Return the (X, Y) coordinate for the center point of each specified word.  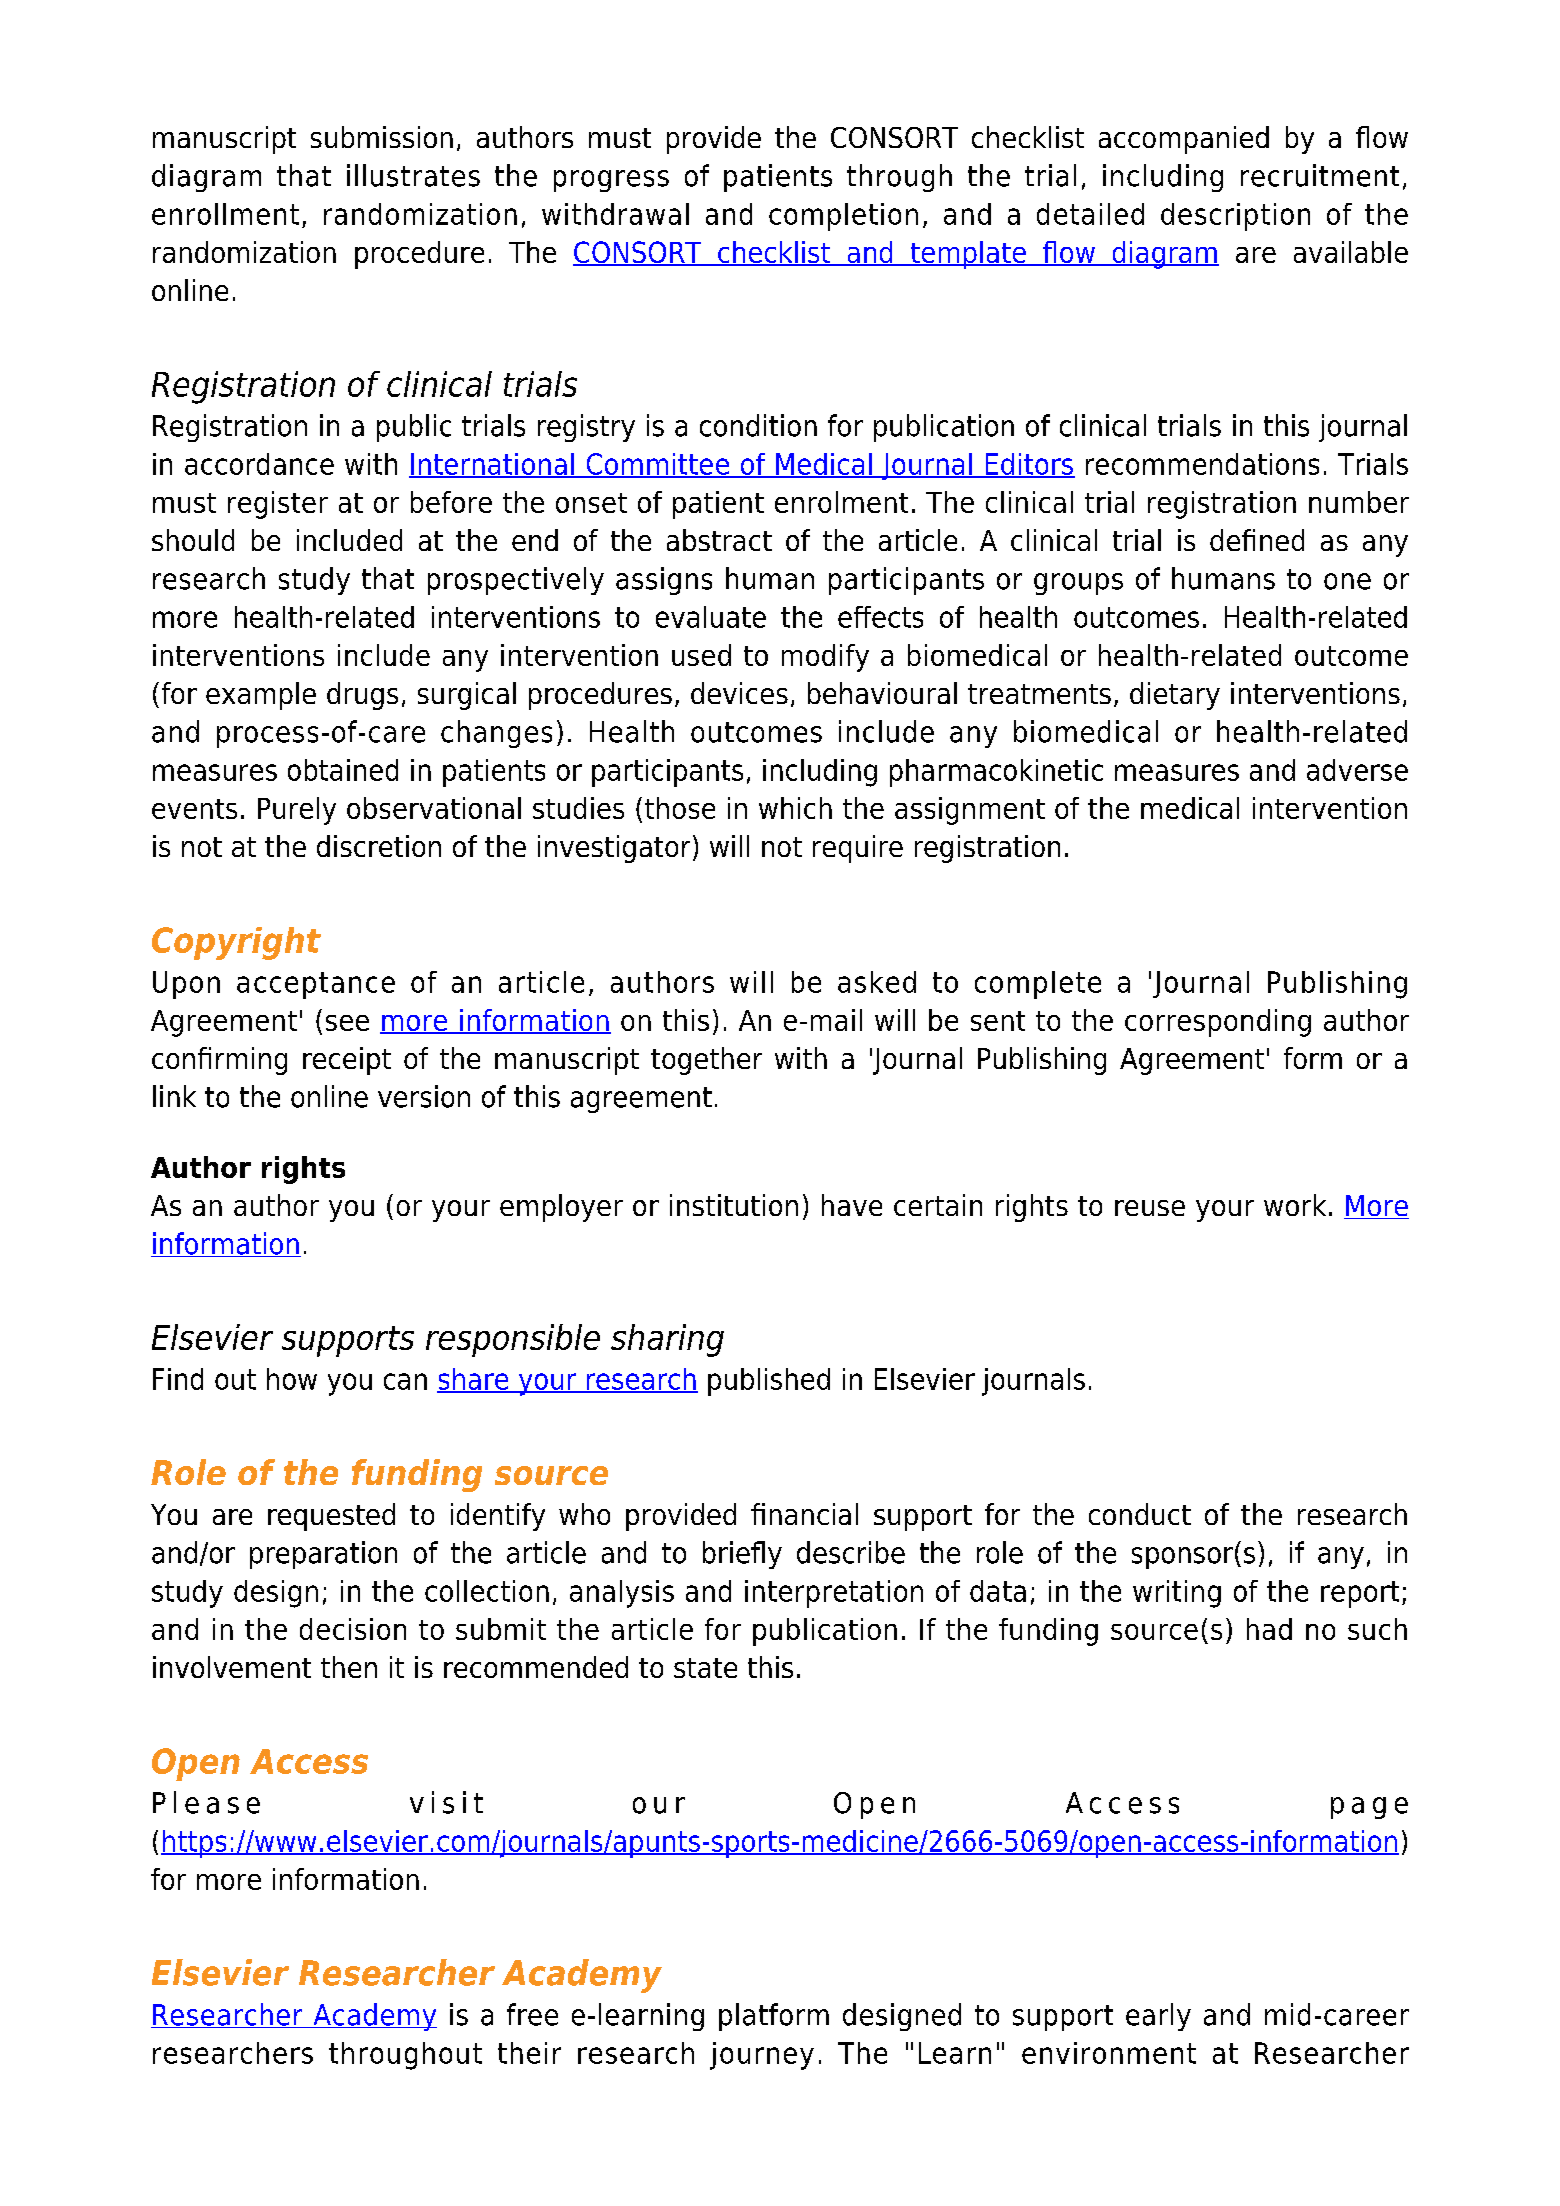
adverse (1357, 770)
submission (382, 137)
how (292, 1379)
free (532, 2014)
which (795, 808)
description (1235, 217)
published (769, 1382)
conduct (1140, 1514)
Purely (297, 811)
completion (843, 217)
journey (762, 2056)
